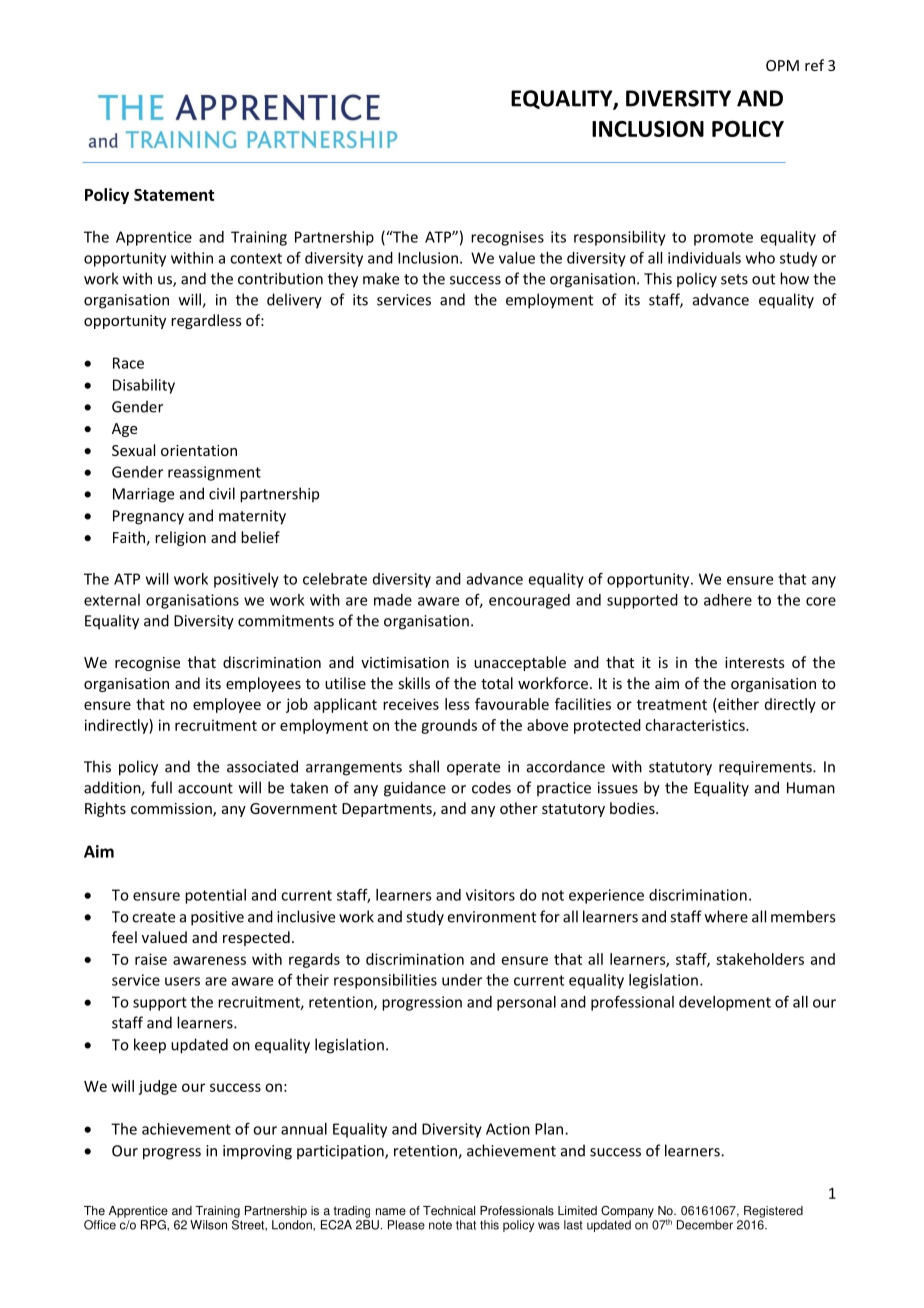  Describe the element at coordinates (492, 917) in the screenshot. I see `environment` at that location.
